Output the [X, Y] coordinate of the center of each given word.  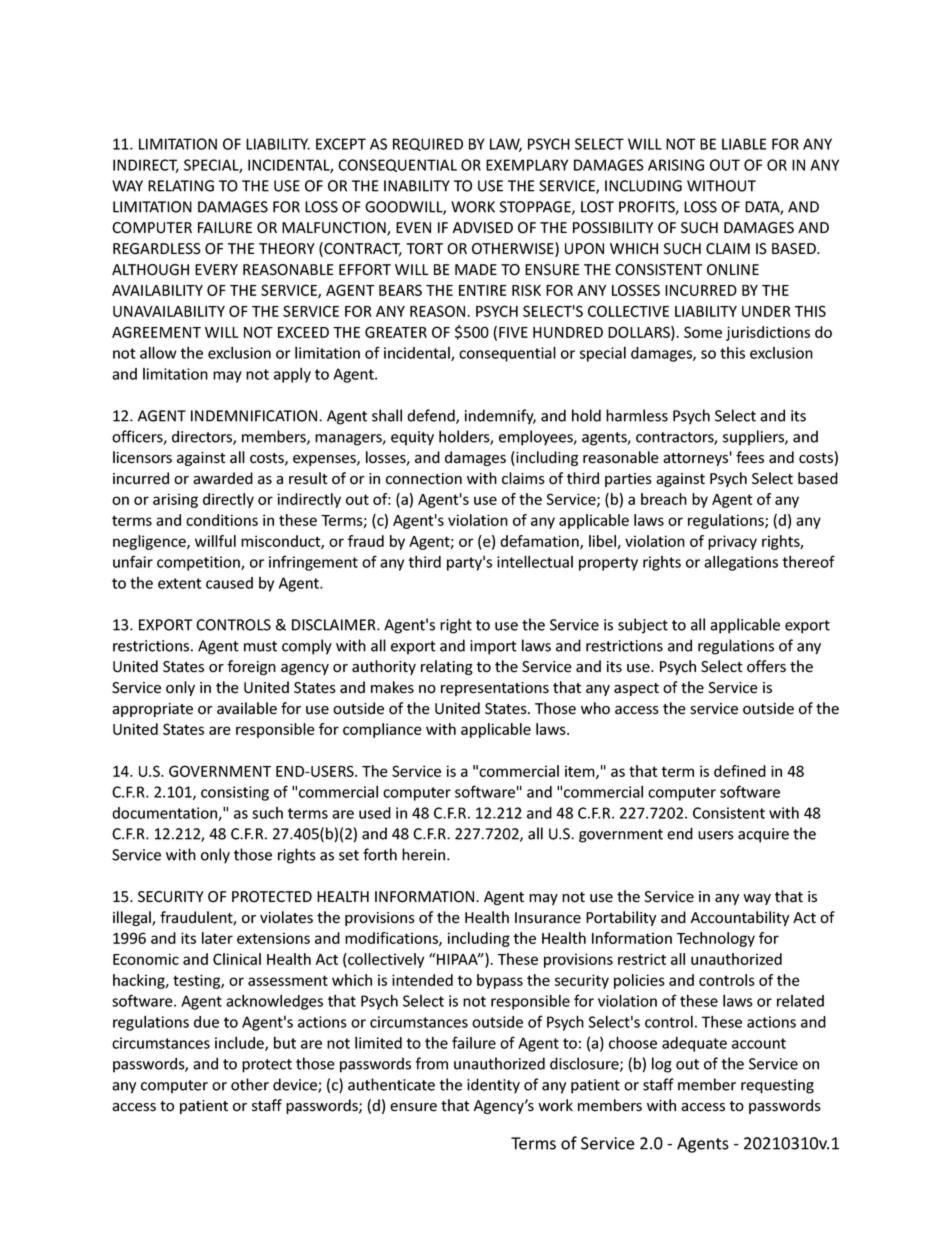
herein [425, 854]
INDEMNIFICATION [255, 416]
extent [180, 583]
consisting [235, 793]
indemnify [500, 417]
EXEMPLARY [527, 165]
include [240, 1044]
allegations [741, 563]
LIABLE [744, 144]
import [493, 647]
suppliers [754, 438]
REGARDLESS [157, 249]
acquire [763, 835]
